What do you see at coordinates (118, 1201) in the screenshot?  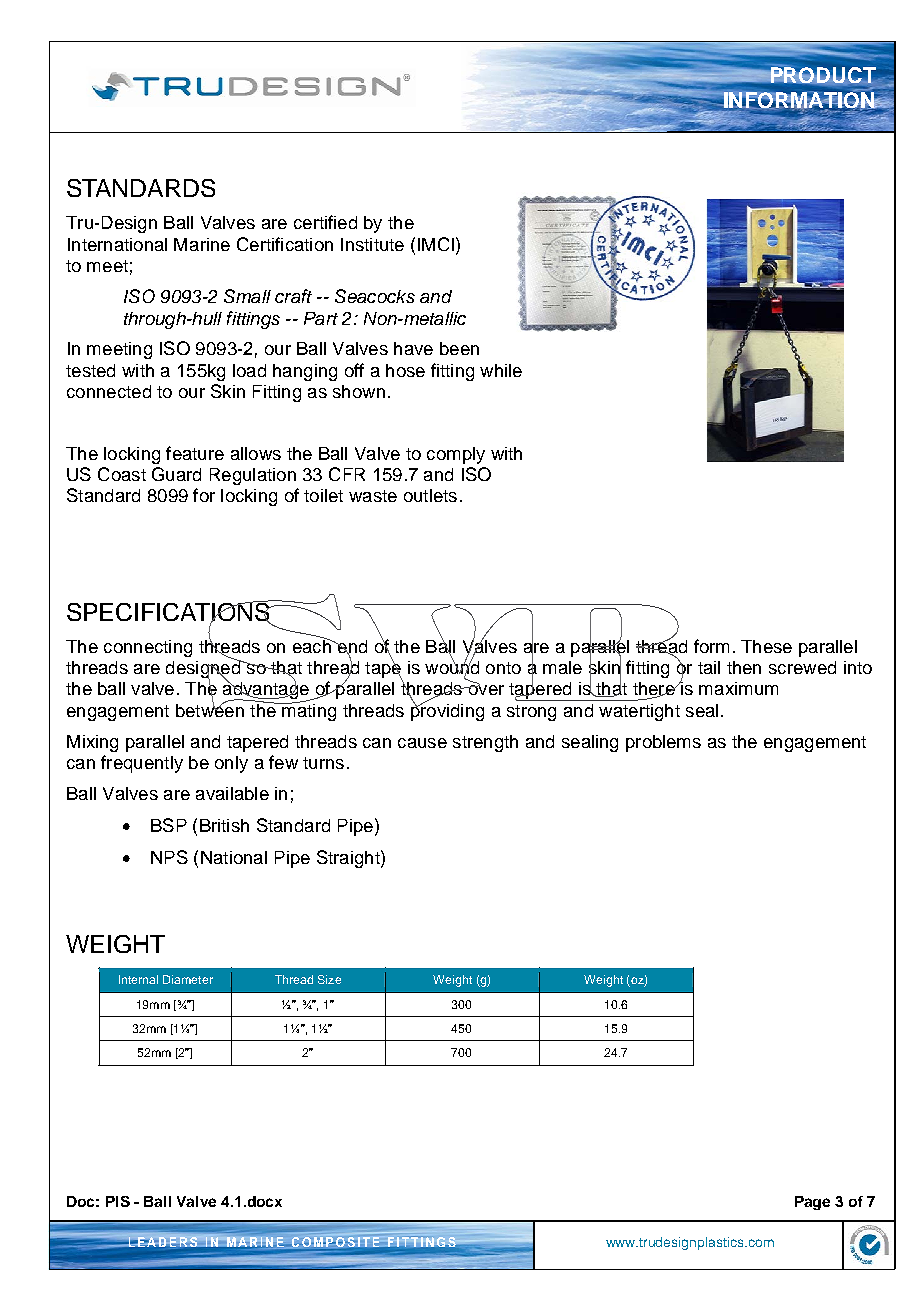 I see `PIS` at bounding box center [118, 1201].
